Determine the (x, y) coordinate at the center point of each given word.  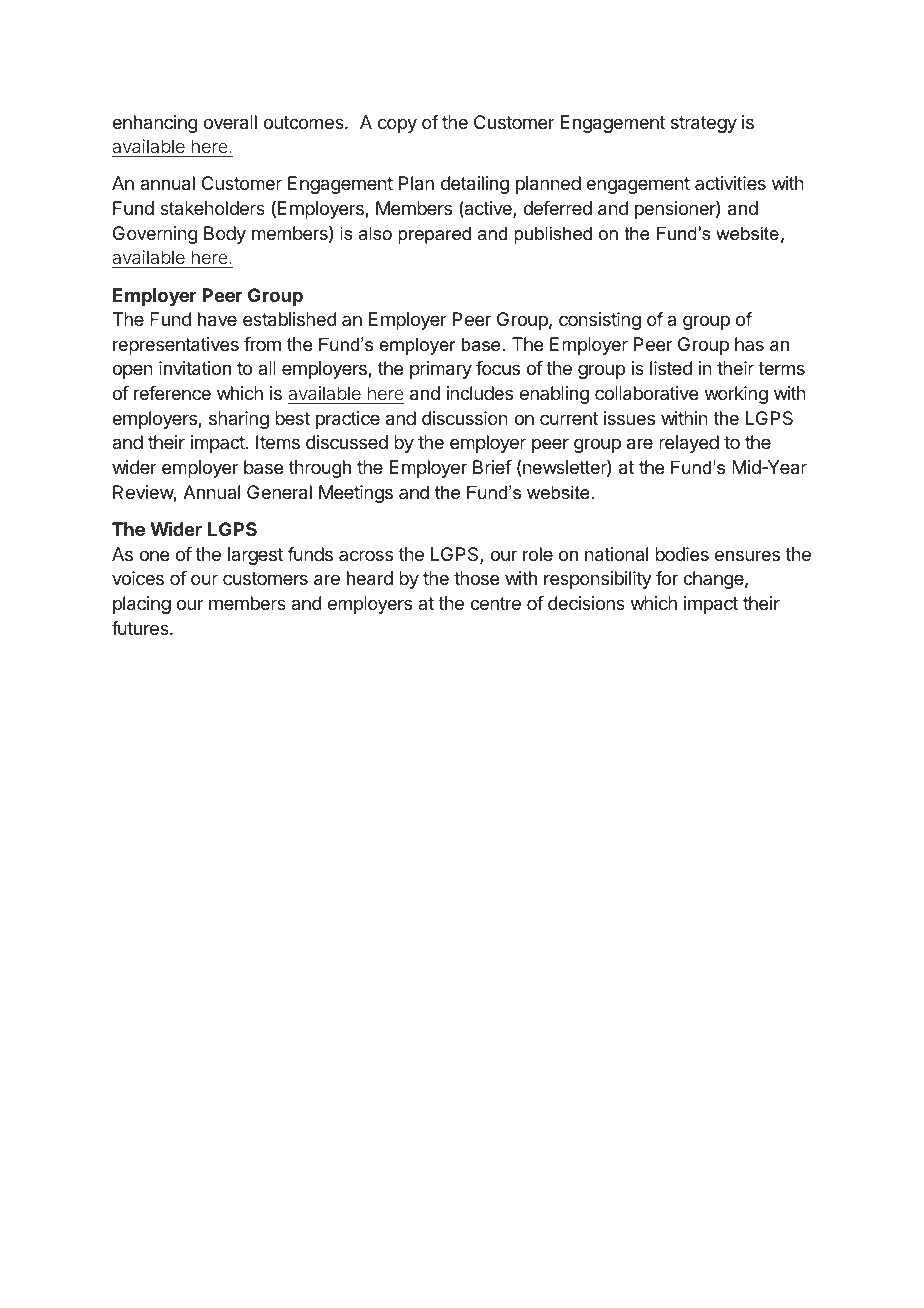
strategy (704, 124)
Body (225, 235)
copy (397, 125)
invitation (195, 368)
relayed (689, 444)
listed (671, 368)
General (279, 492)
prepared (434, 235)
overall (230, 122)
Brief (492, 467)
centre (495, 603)
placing (142, 605)
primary (441, 370)
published (553, 235)
